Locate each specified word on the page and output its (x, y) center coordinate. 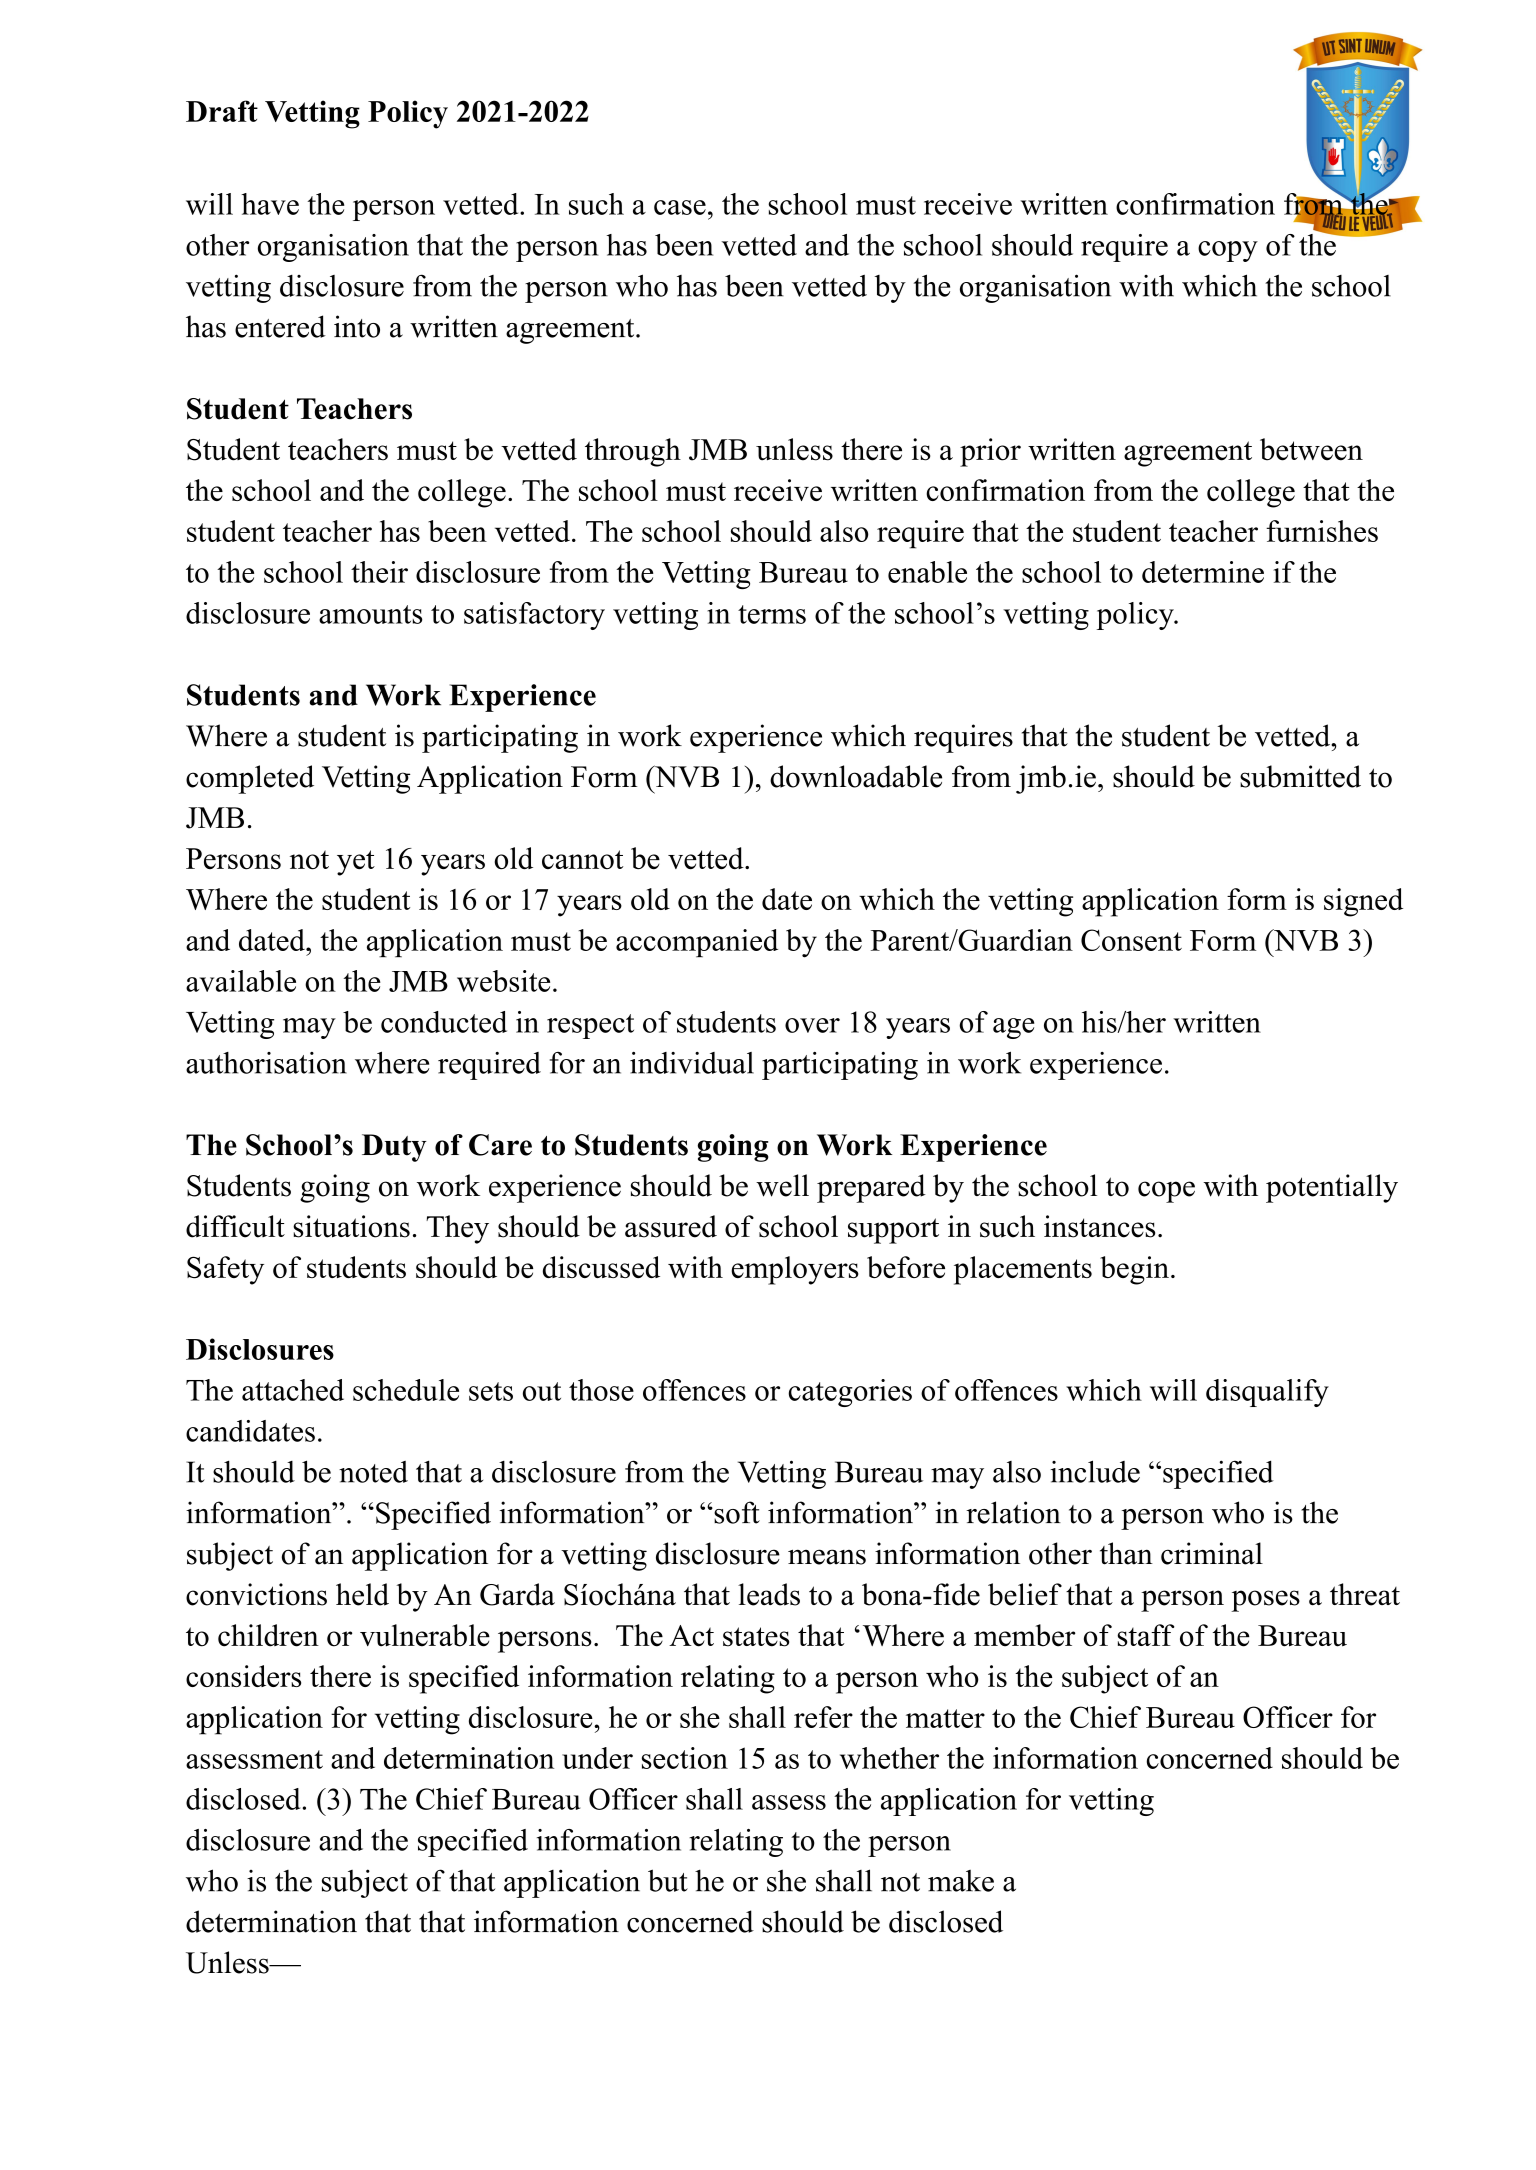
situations (351, 1226)
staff (1145, 1635)
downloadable (856, 776)
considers (243, 1676)
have (270, 204)
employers (795, 1270)
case (680, 207)
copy (1228, 251)
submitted (1300, 776)
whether (889, 1758)
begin (1134, 1270)
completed (250, 779)
